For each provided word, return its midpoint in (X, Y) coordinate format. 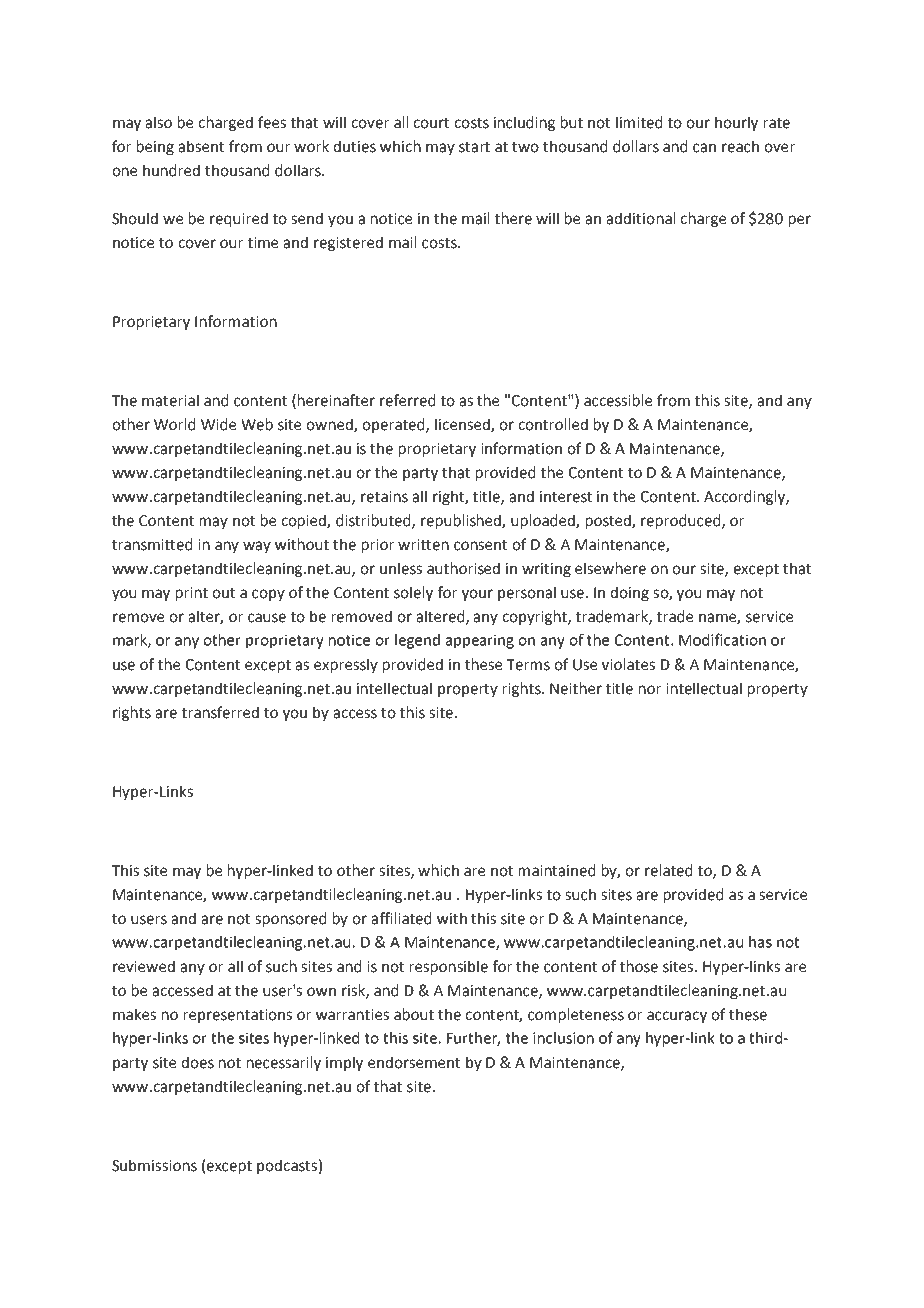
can (704, 148)
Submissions (154, 1165)
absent (201, 146)
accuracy (677, 1017)
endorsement (414, 1062)
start (474, 147)
